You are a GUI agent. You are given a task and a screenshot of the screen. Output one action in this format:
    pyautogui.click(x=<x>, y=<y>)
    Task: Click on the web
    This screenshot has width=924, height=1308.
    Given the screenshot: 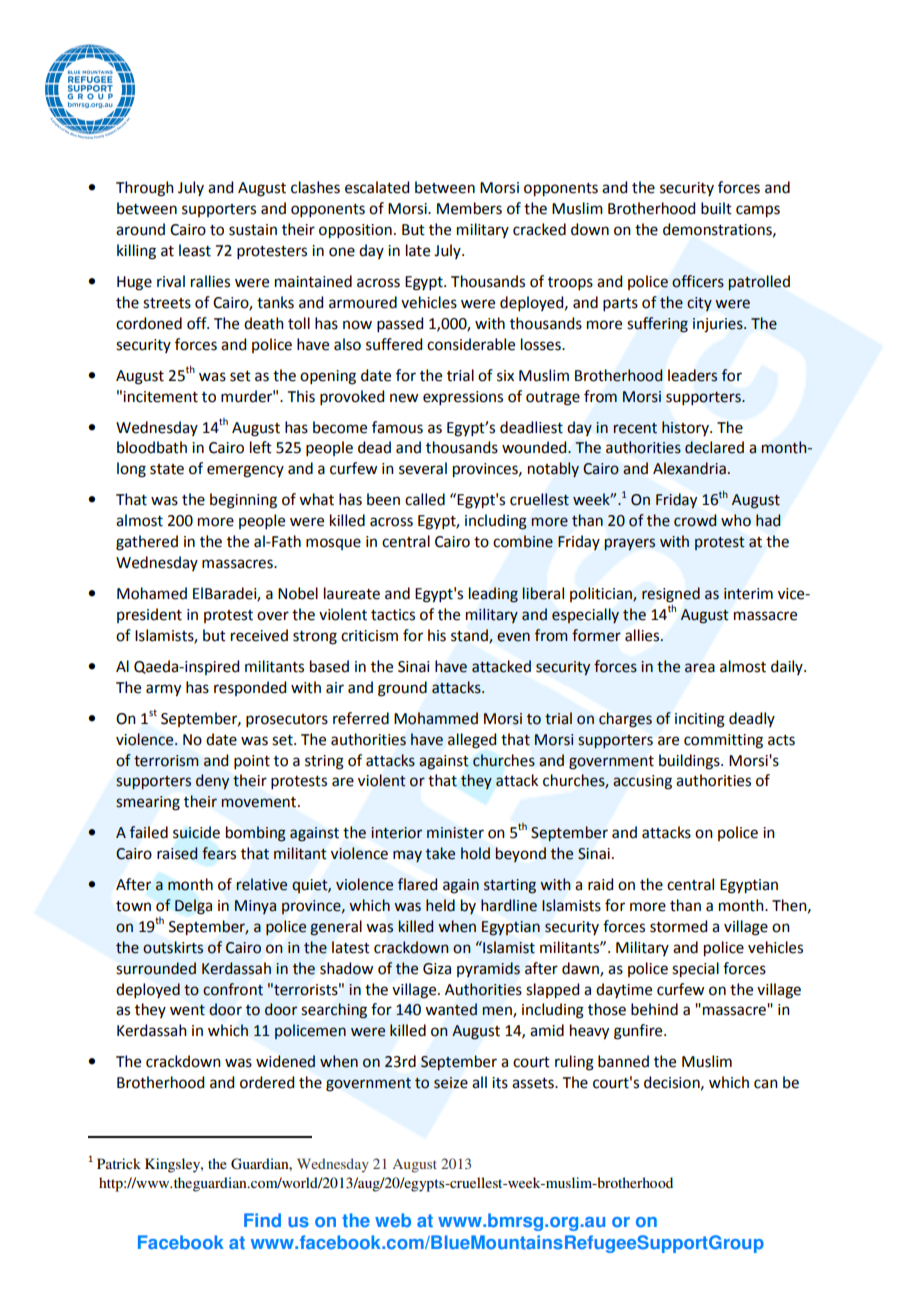 What is the action you would take?
    pyautogui.click(x=393, y=1220)
